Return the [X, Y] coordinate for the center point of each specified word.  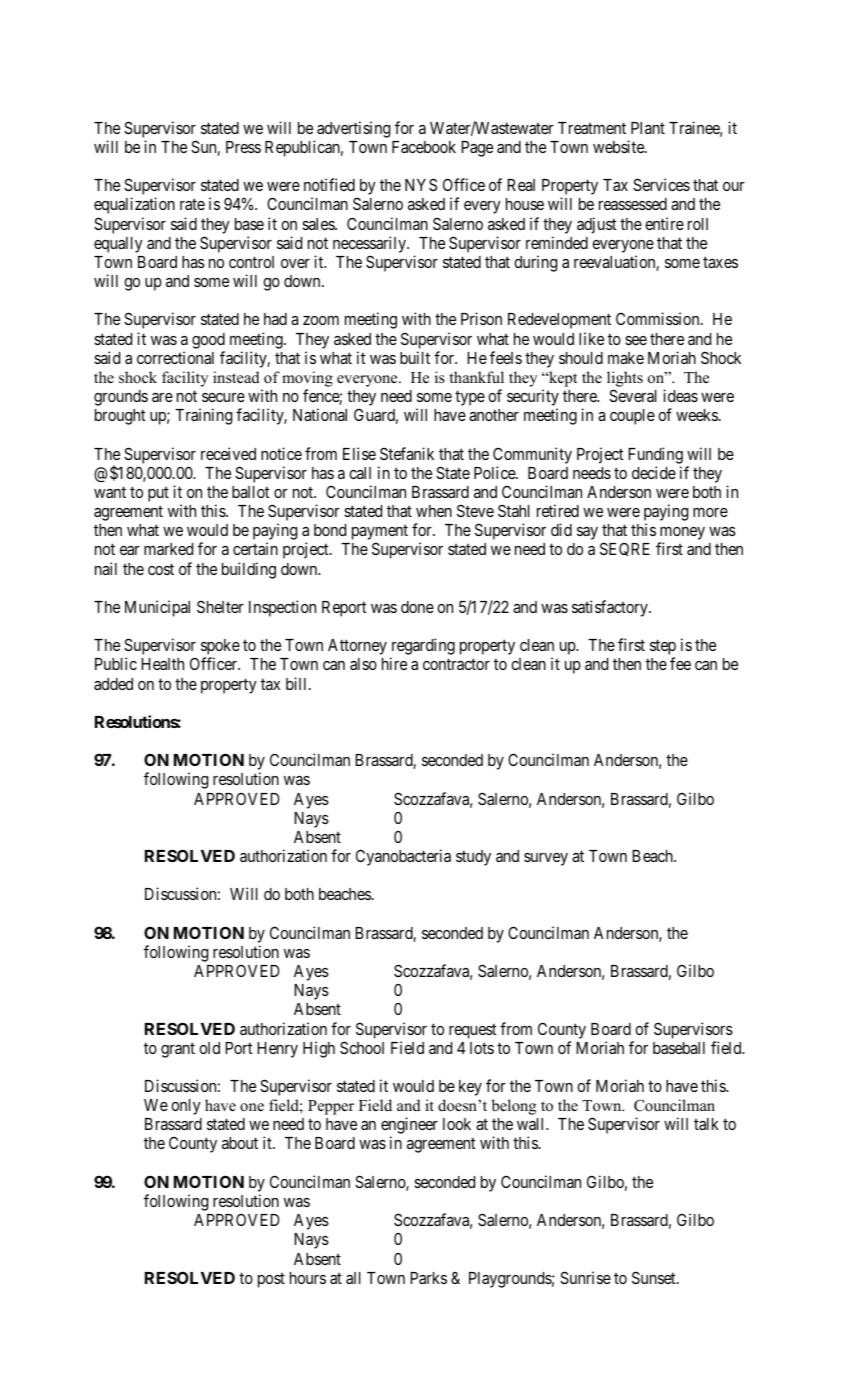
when [434, 511]
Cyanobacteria [403, 857]
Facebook [424, 147]
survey [546, 859]
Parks [428, 1278]
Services [661, 184]
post [271, 1280]
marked [168, 549]
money [682, 535]
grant [178, 1050]
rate [192, 204]
